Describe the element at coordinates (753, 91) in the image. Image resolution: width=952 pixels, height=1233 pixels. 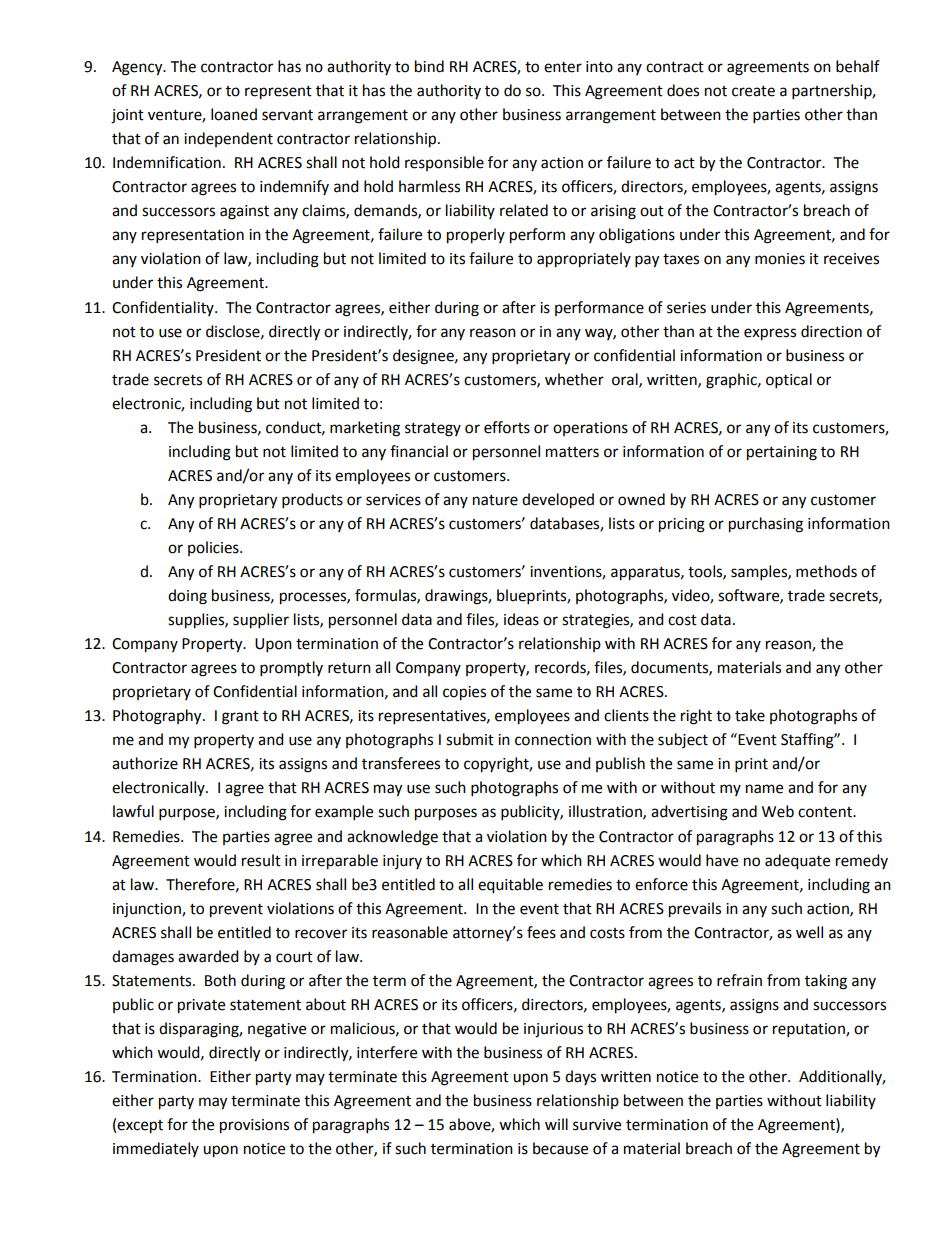
I see `create` at that location.
